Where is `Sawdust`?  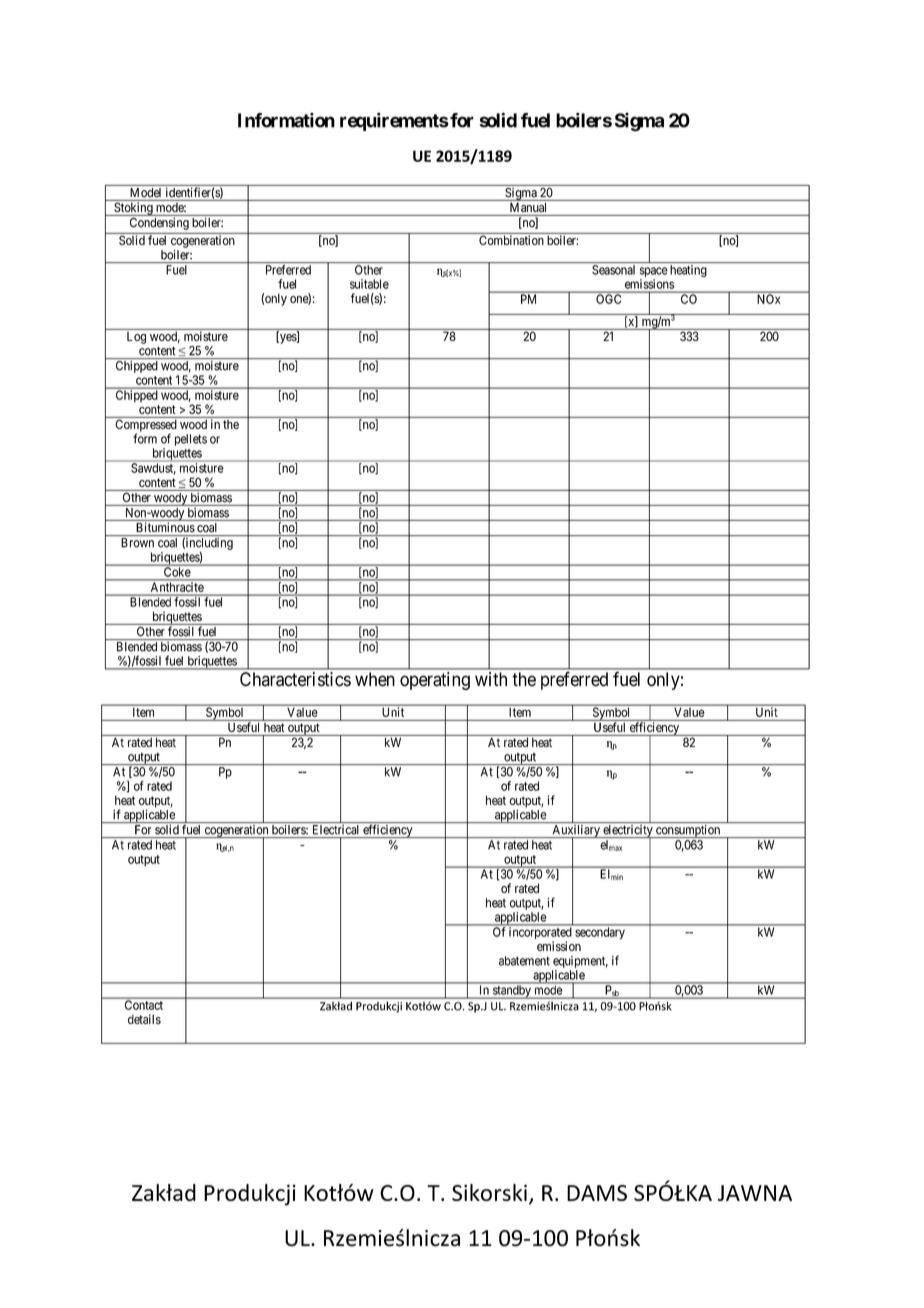 Sawdust is located at coordinates (153, 469).
